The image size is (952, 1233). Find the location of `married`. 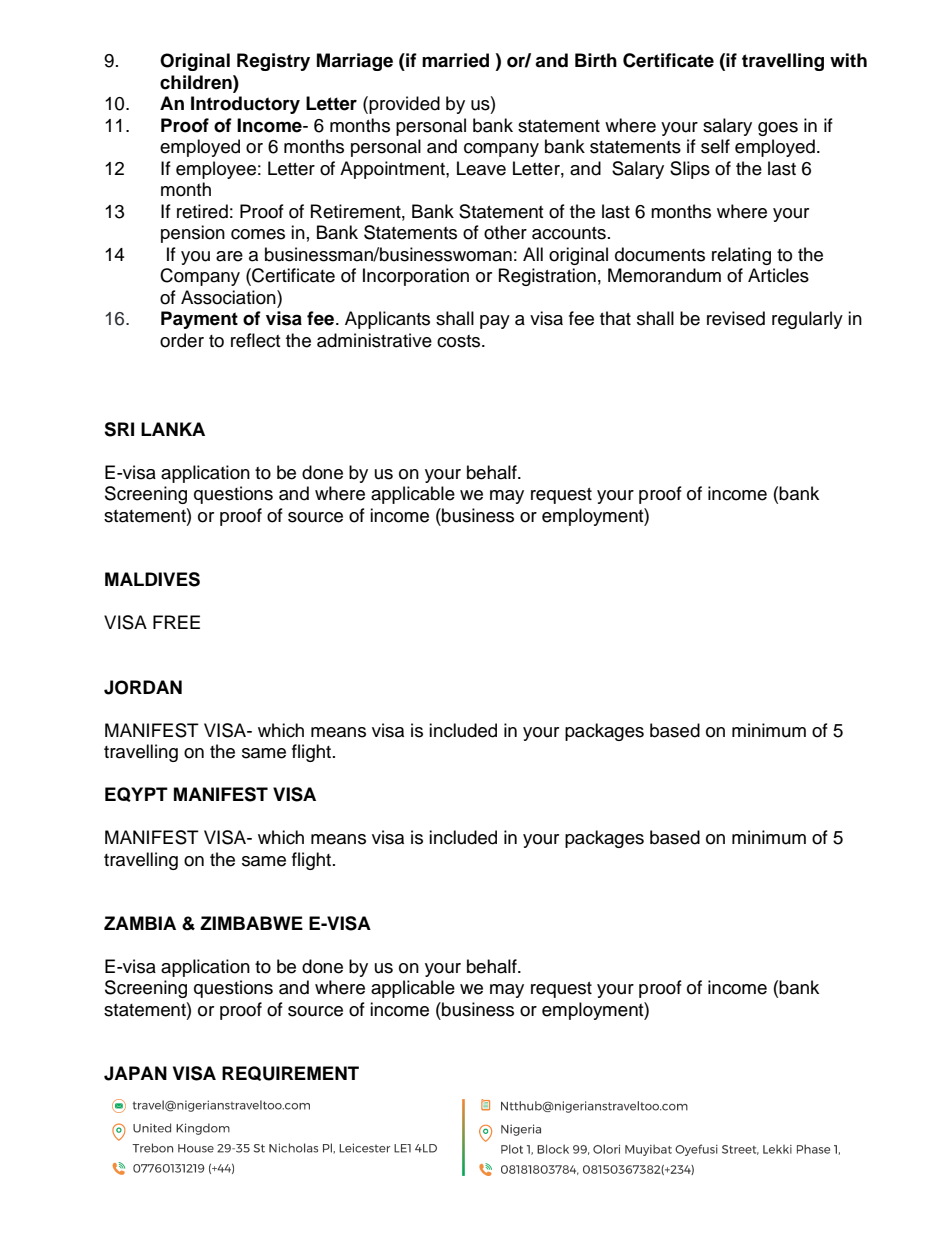

married is located at coordinates (455, 60).
